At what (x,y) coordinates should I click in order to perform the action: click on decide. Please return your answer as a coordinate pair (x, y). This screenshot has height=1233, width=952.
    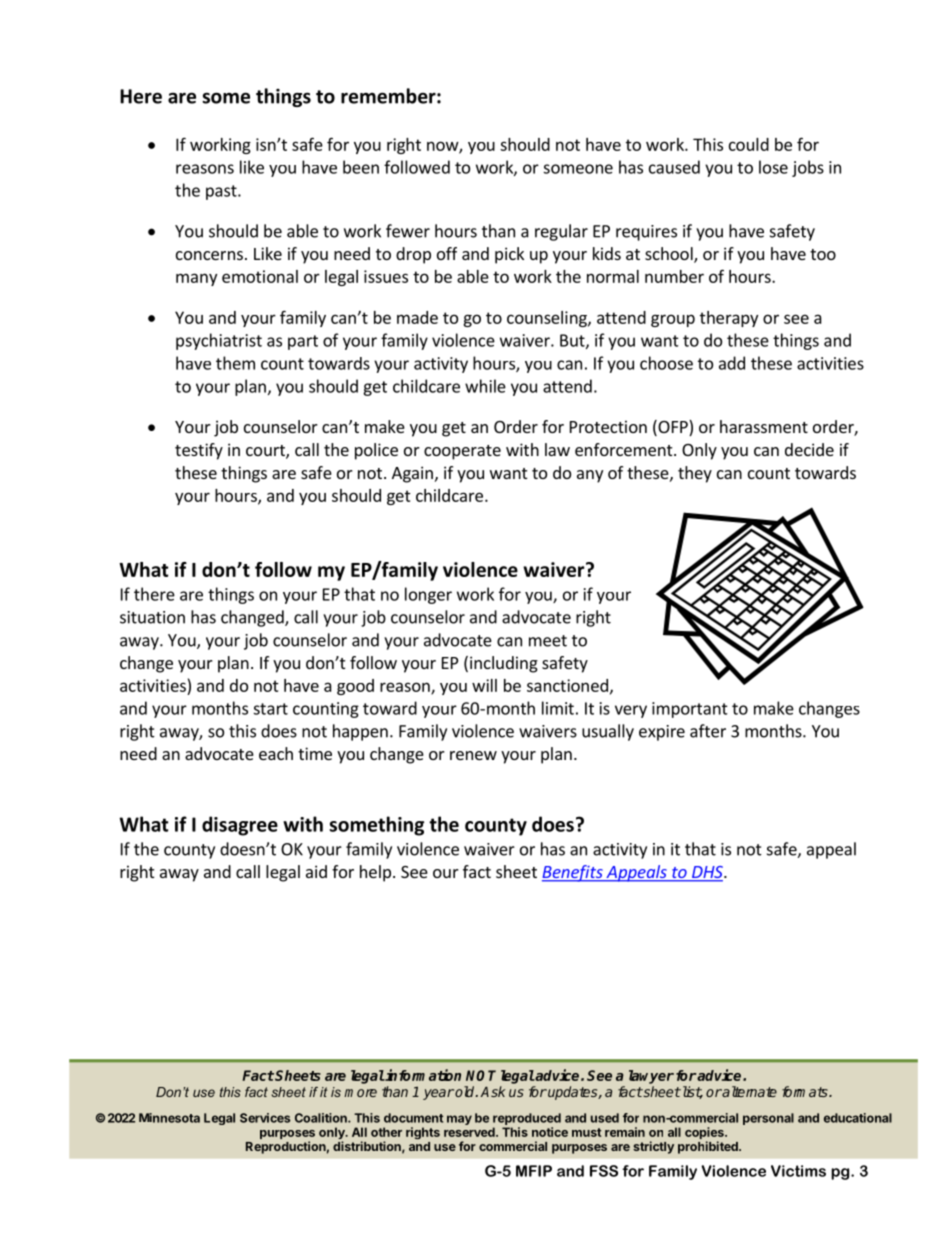
    Looking at the image, I should click on (809, 449).
